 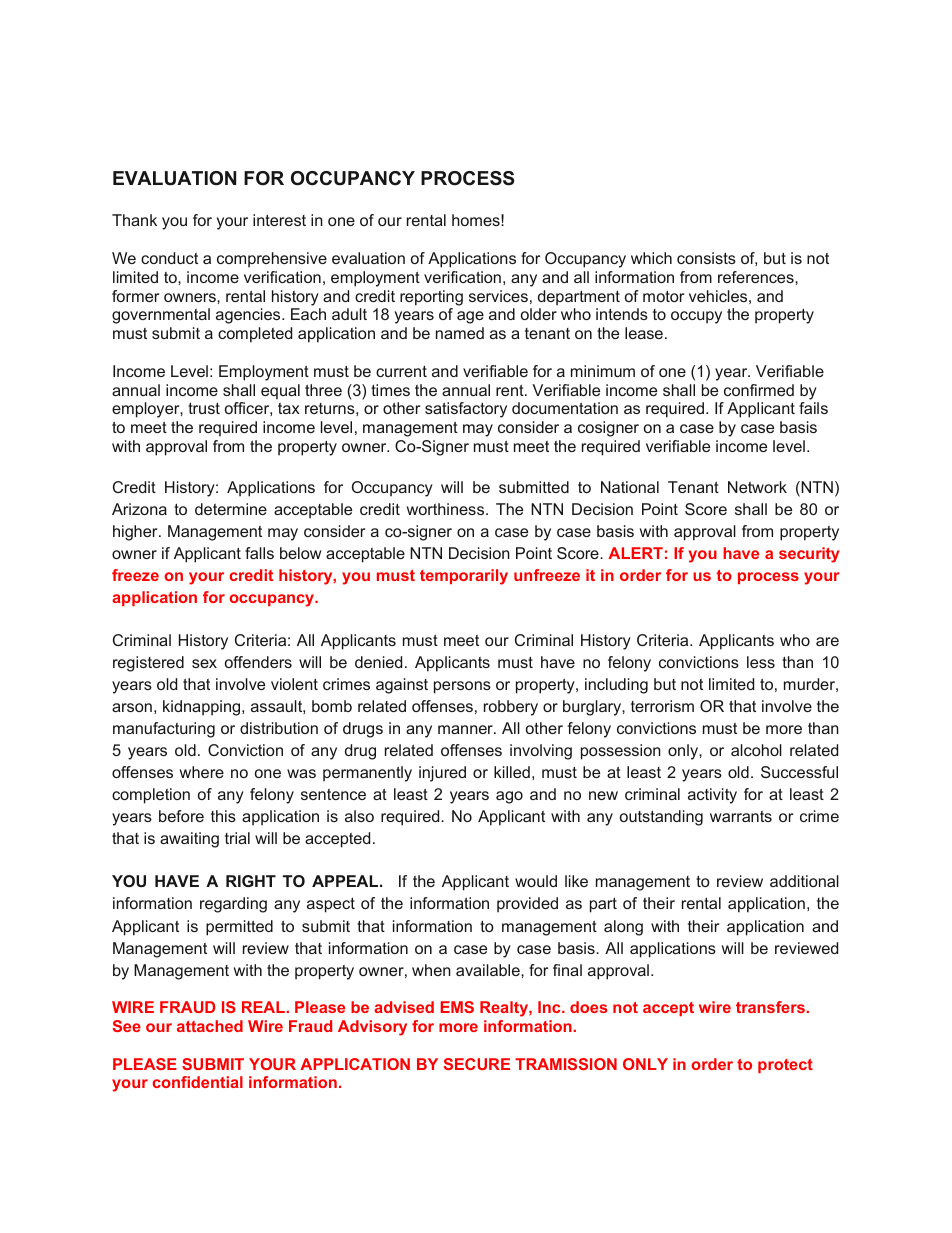 I want to click on sex, so click(x=204, y=663).
